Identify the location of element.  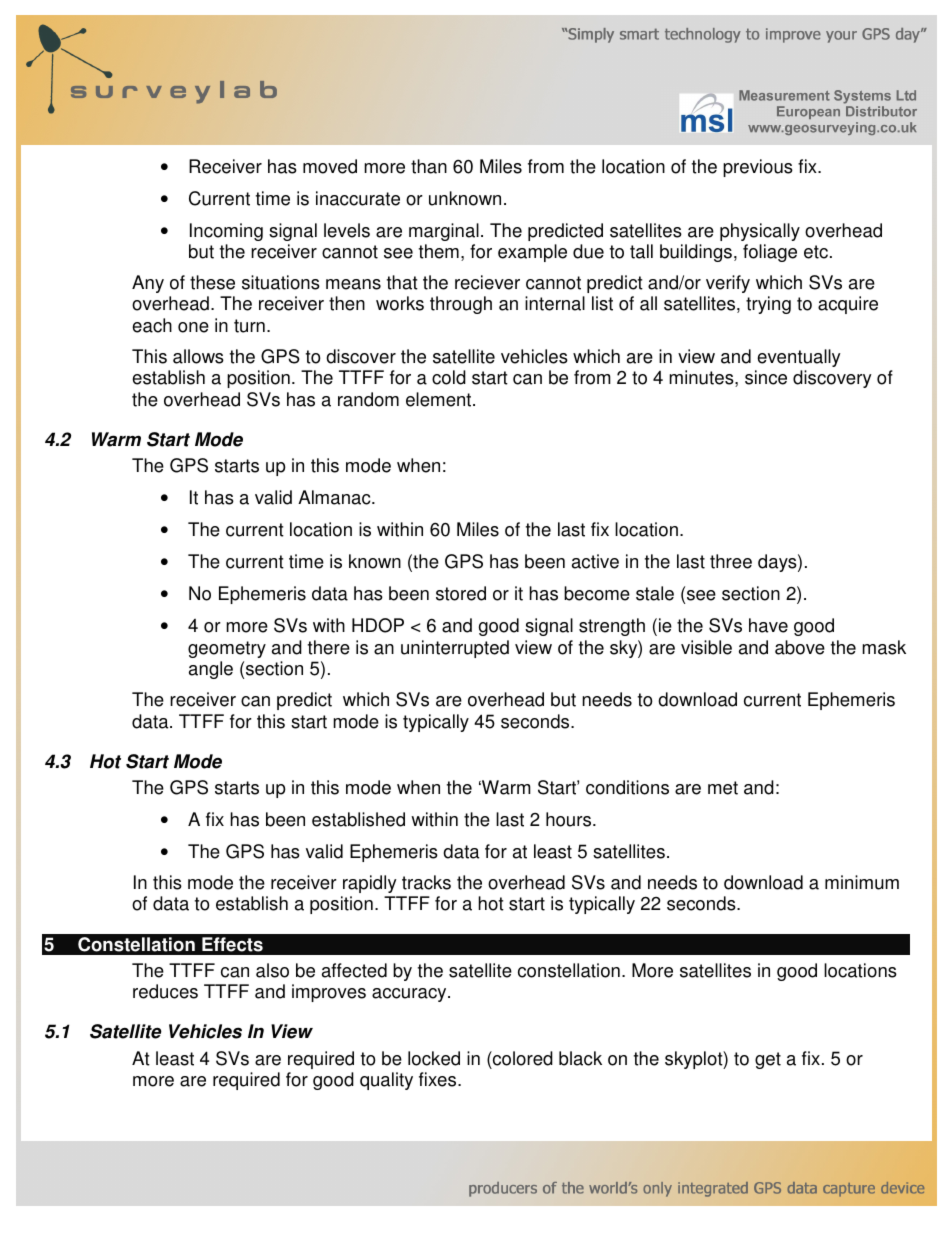
(440, 399).
